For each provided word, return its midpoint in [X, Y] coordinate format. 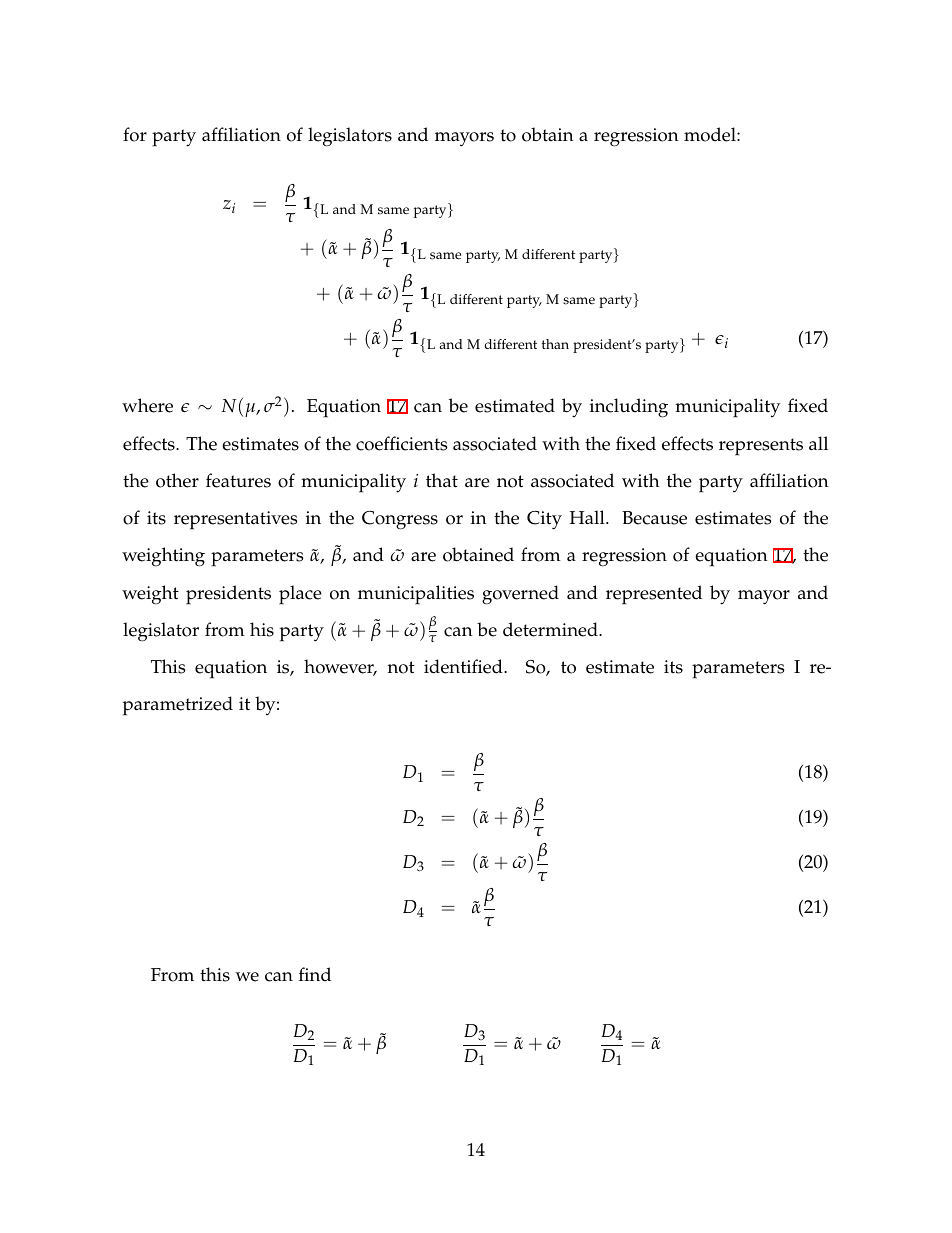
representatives [235, 520]
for [135, 134]
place [300, 595]
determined [551, 629]
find [315, 974]
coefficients [401, 443]
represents [761, 447]
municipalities [416, 595]
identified [464, 666]
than [555, 344]
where [147, 405]
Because [654, 518]
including [629, 408]
